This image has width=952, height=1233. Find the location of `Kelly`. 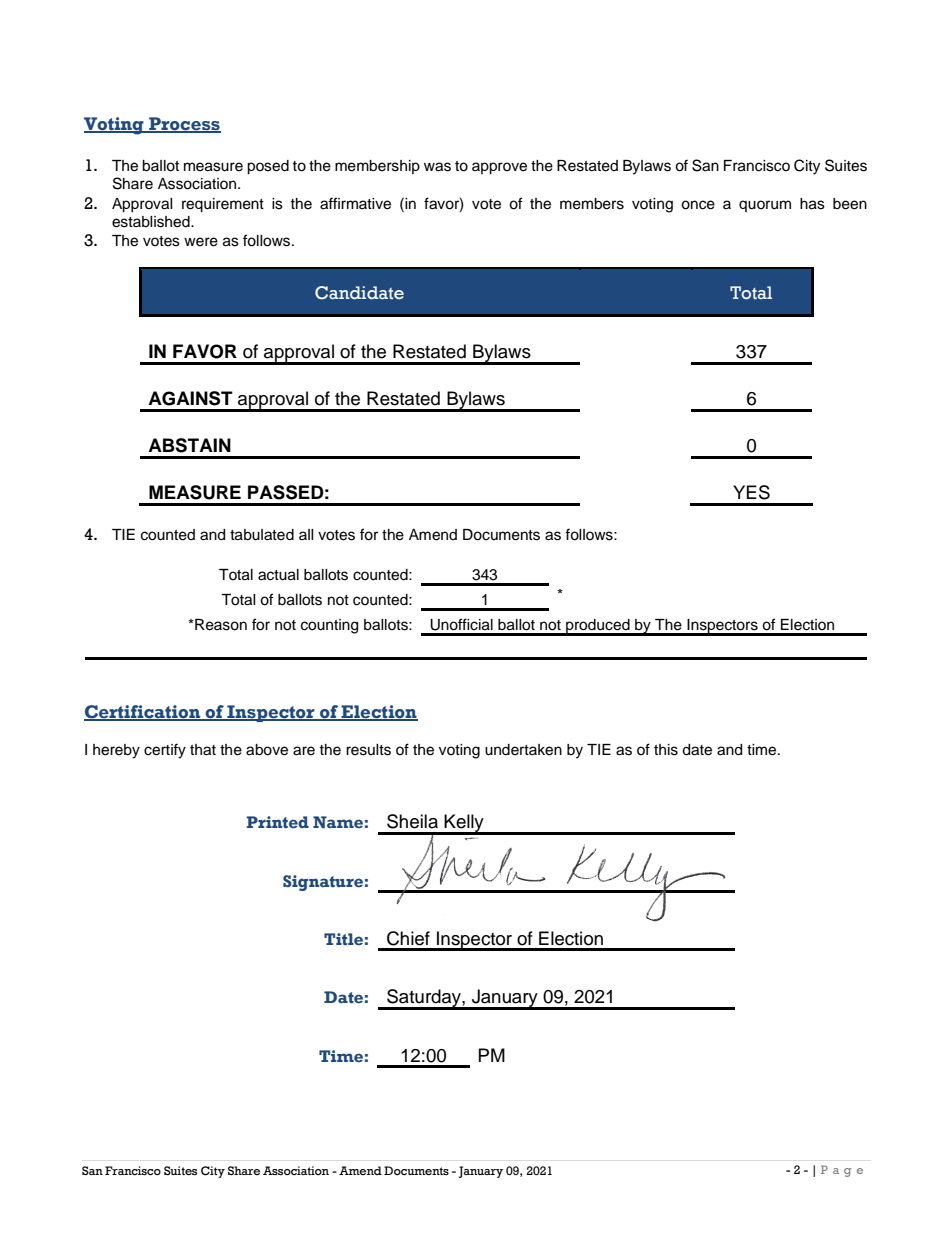

Kelly is located at coordinates (464, 824).
